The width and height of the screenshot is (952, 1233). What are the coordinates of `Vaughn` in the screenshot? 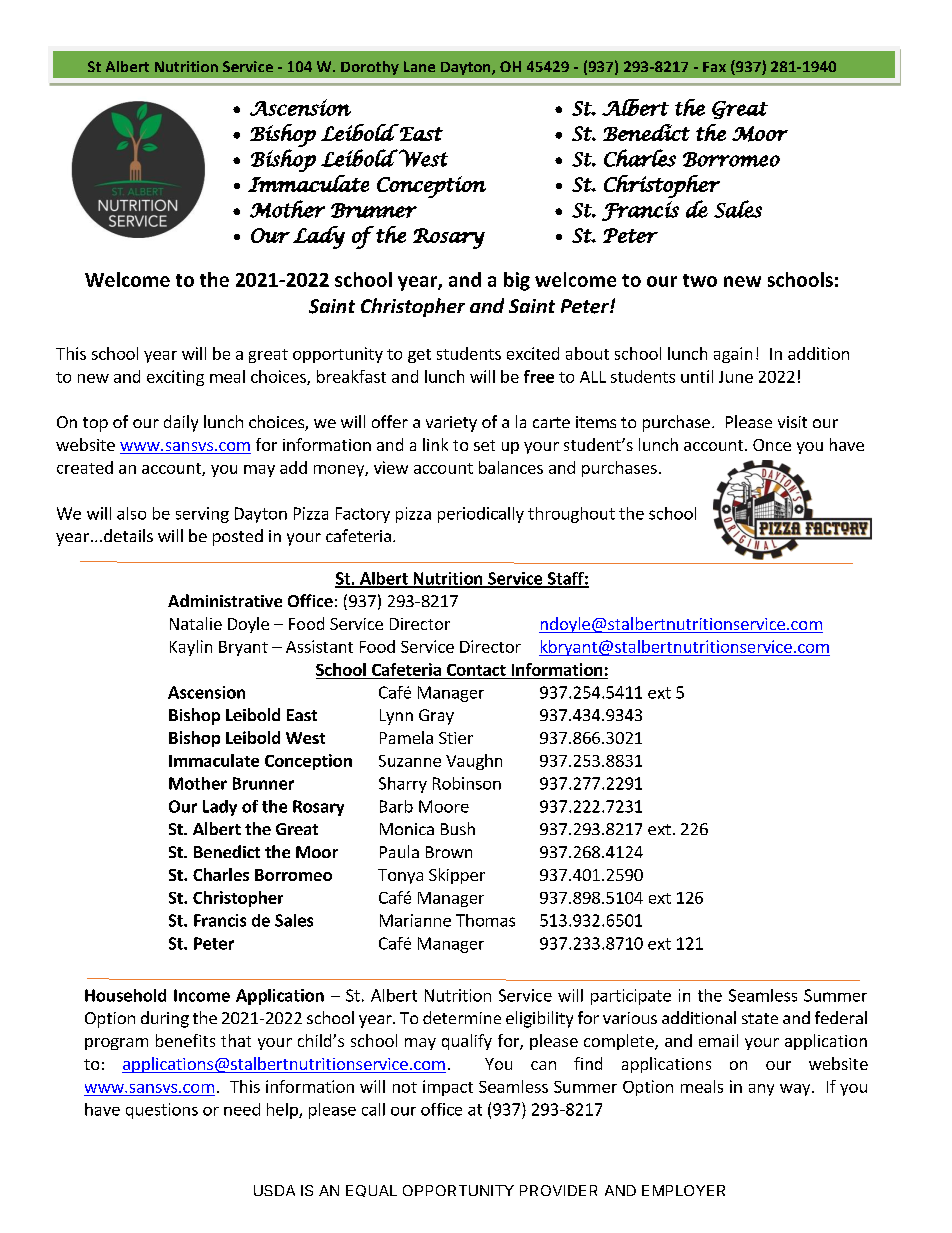 It's located at (474, 762).
